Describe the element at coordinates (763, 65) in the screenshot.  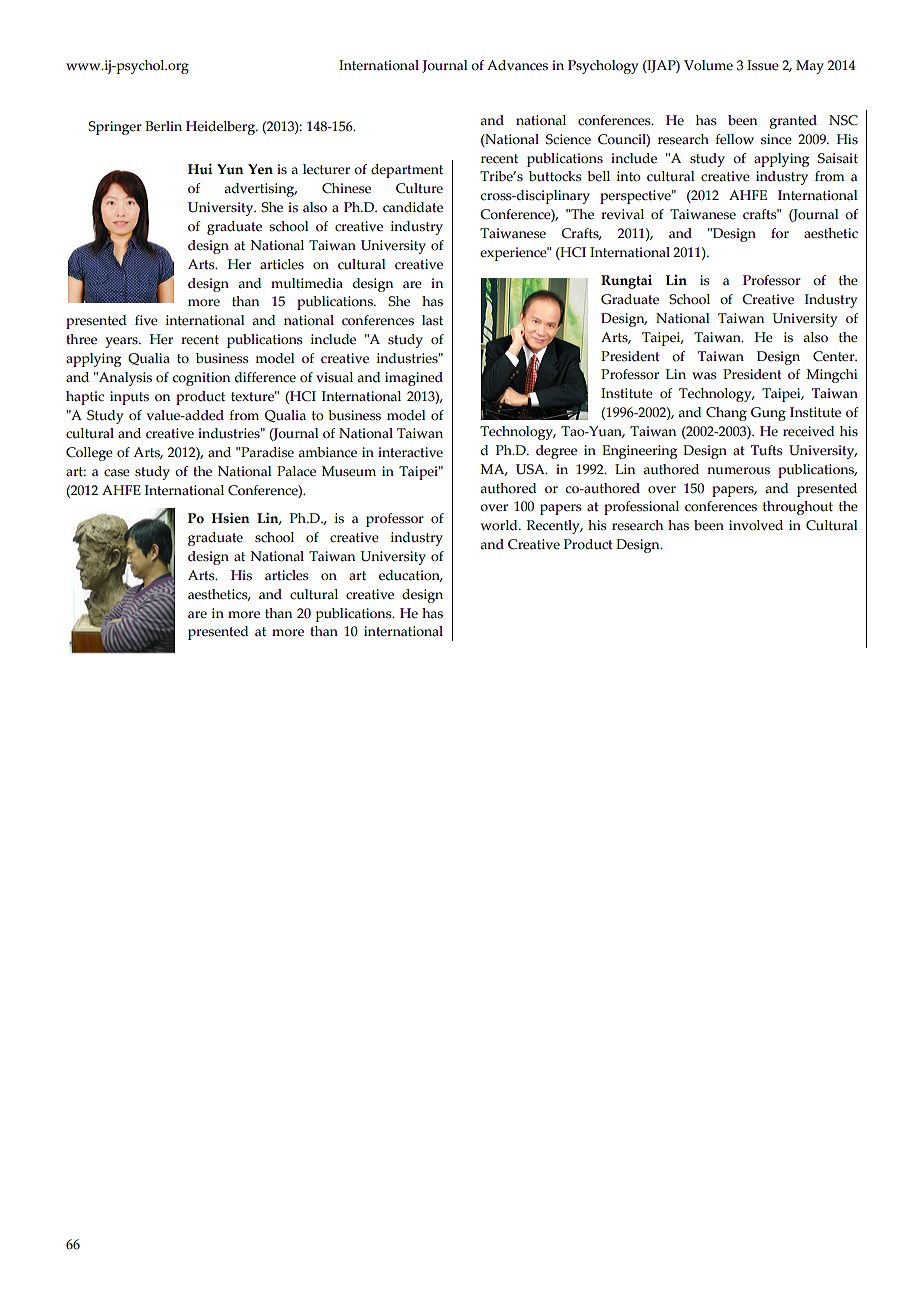
I see `Issue` at that location.
